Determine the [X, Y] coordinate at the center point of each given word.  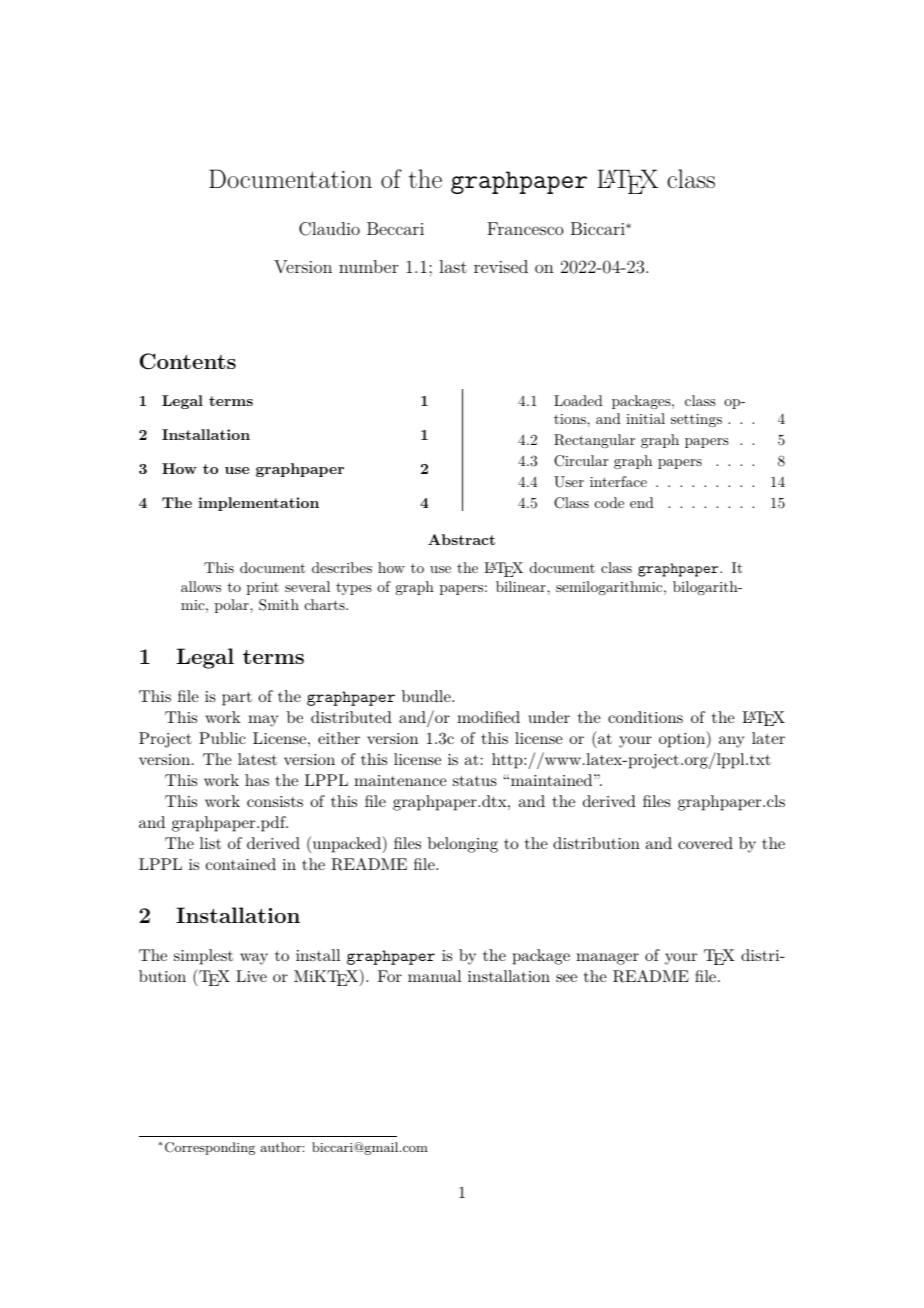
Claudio [329, 229]
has [257, 780]
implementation [258, 504]
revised [501, 266]
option [683, 739]
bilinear [522, 586]
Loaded [578, 400]
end [642, 502]
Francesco [525, 228]
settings [696, 420]
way [254, 959]
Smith [279, 605]
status [475, 781]
